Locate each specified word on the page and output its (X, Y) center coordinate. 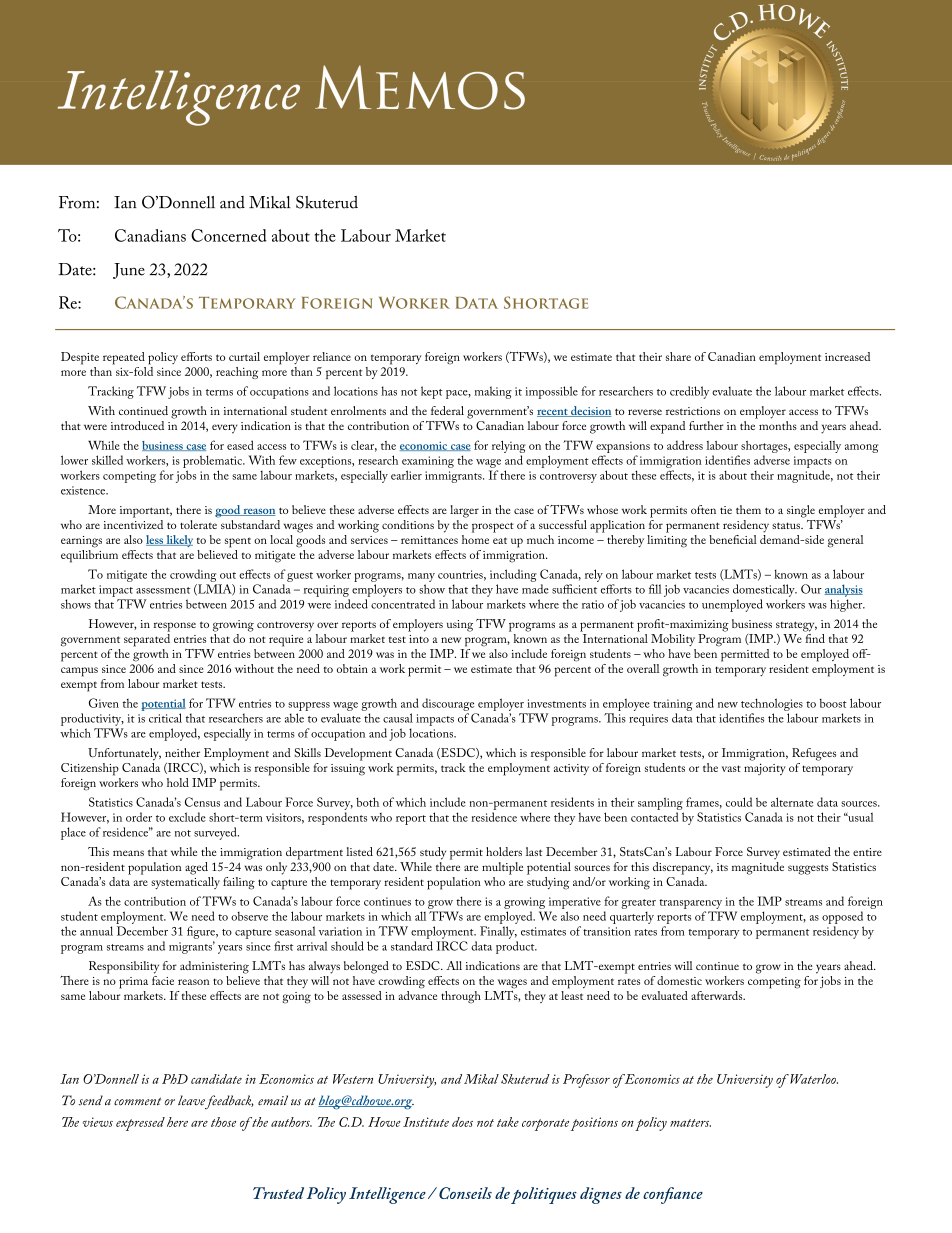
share (678, 356)
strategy (796, 626)
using (460, 626)
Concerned (229, 235)
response (175, 627)
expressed (140, 1124)
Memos (420, 88)
